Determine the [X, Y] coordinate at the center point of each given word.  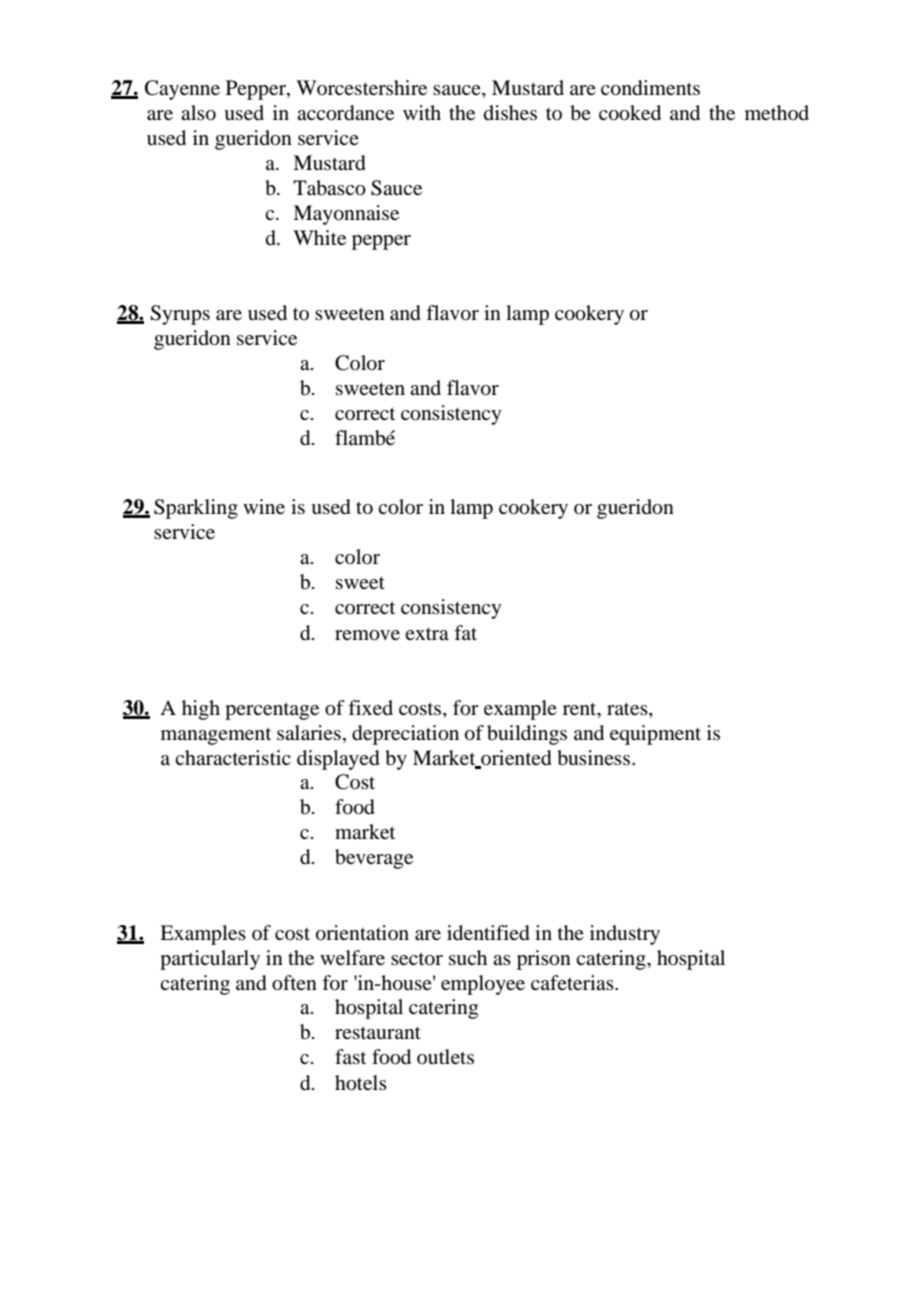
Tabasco [329, 188]
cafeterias [573, 982]
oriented [515, 758]
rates [628, 709]
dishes [510, 112]
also [198, 113]
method [777, 112]
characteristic [233, 757]
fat [465, 632]
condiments [650, 88]
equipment [655, 735]
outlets [445, 1056]
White [319, 237]
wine [264, 506]
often [294, 983]
